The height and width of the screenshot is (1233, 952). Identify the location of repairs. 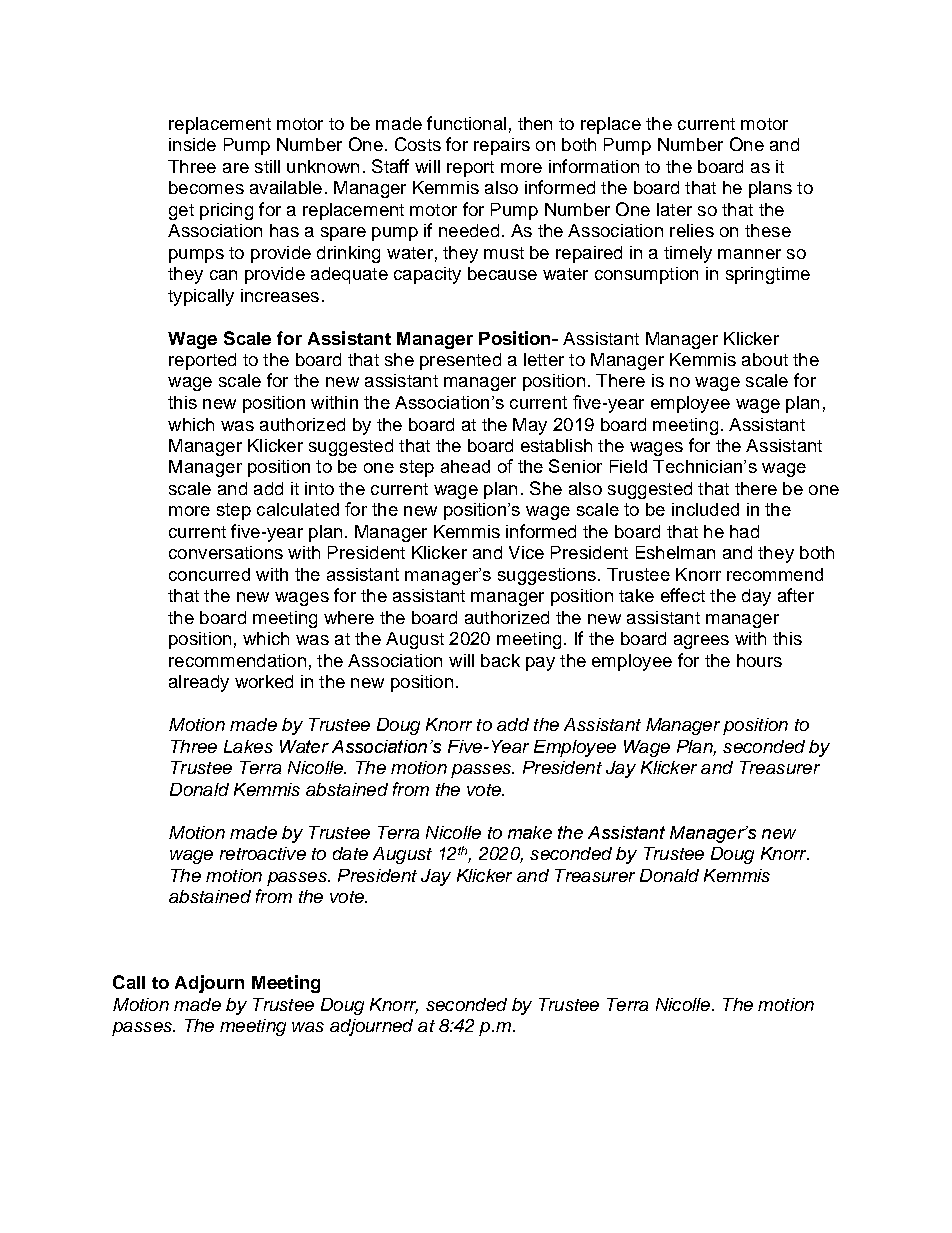
(502, 146).
